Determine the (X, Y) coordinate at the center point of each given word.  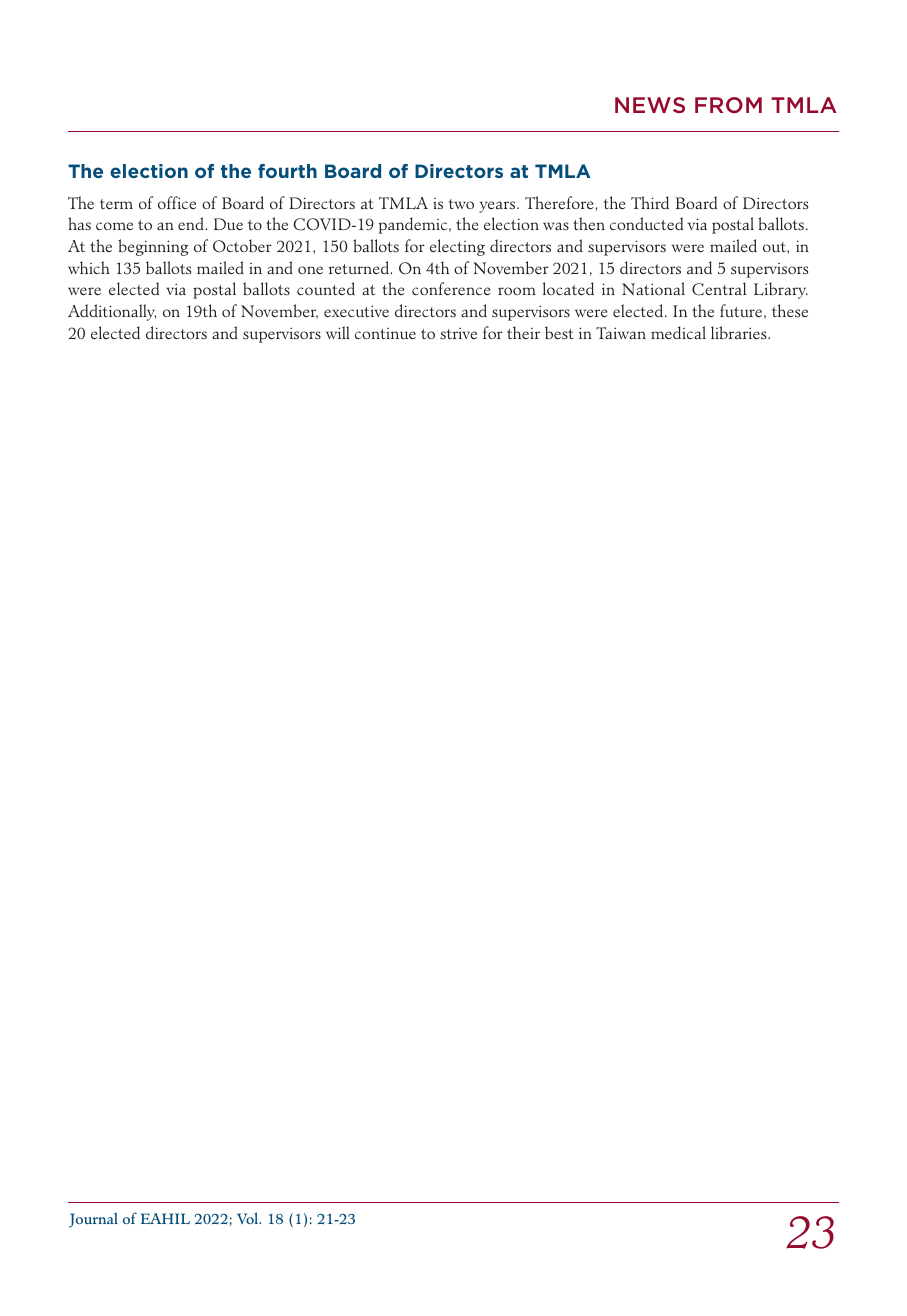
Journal (93, 1220)
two (461, 204)
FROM (728, 105)
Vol (249, 1218)
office (177, 202)
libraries (740, 333)
